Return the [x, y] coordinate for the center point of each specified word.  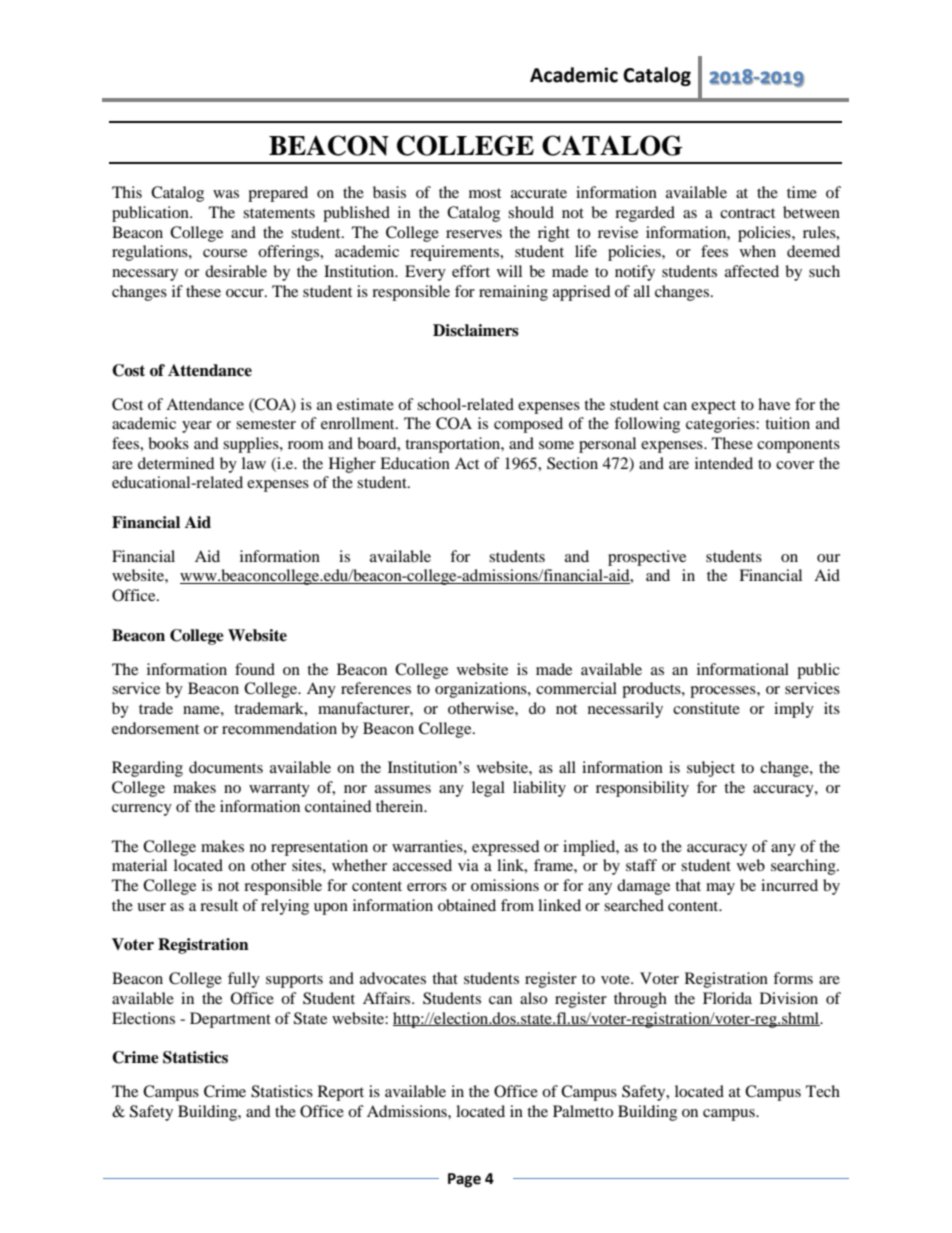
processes [724, 692]
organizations [482, 690]
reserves [474, 234]
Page [464, 1180]
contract [747, 213]
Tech [823, 1091]
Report [341, 1093]
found [255, 669]
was [226, 194]
